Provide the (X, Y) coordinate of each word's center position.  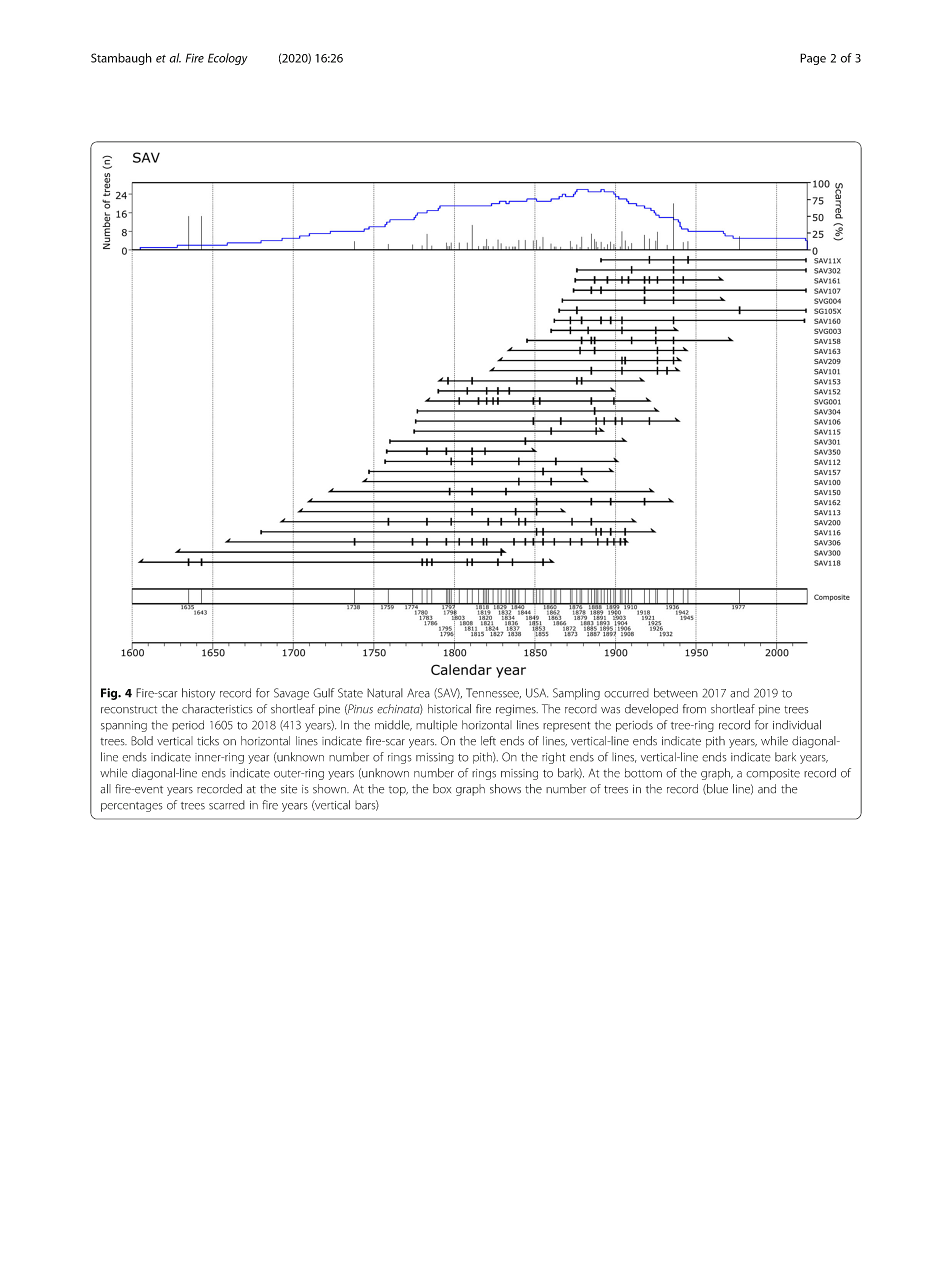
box (442, 789)
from (694, 709)
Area (418, 693)
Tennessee (493, 693)
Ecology (228, 59)
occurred (626, 693)
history (198, 694)
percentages (132, 807)
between (676, 693)
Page (813, 59)
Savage (291, 694)
